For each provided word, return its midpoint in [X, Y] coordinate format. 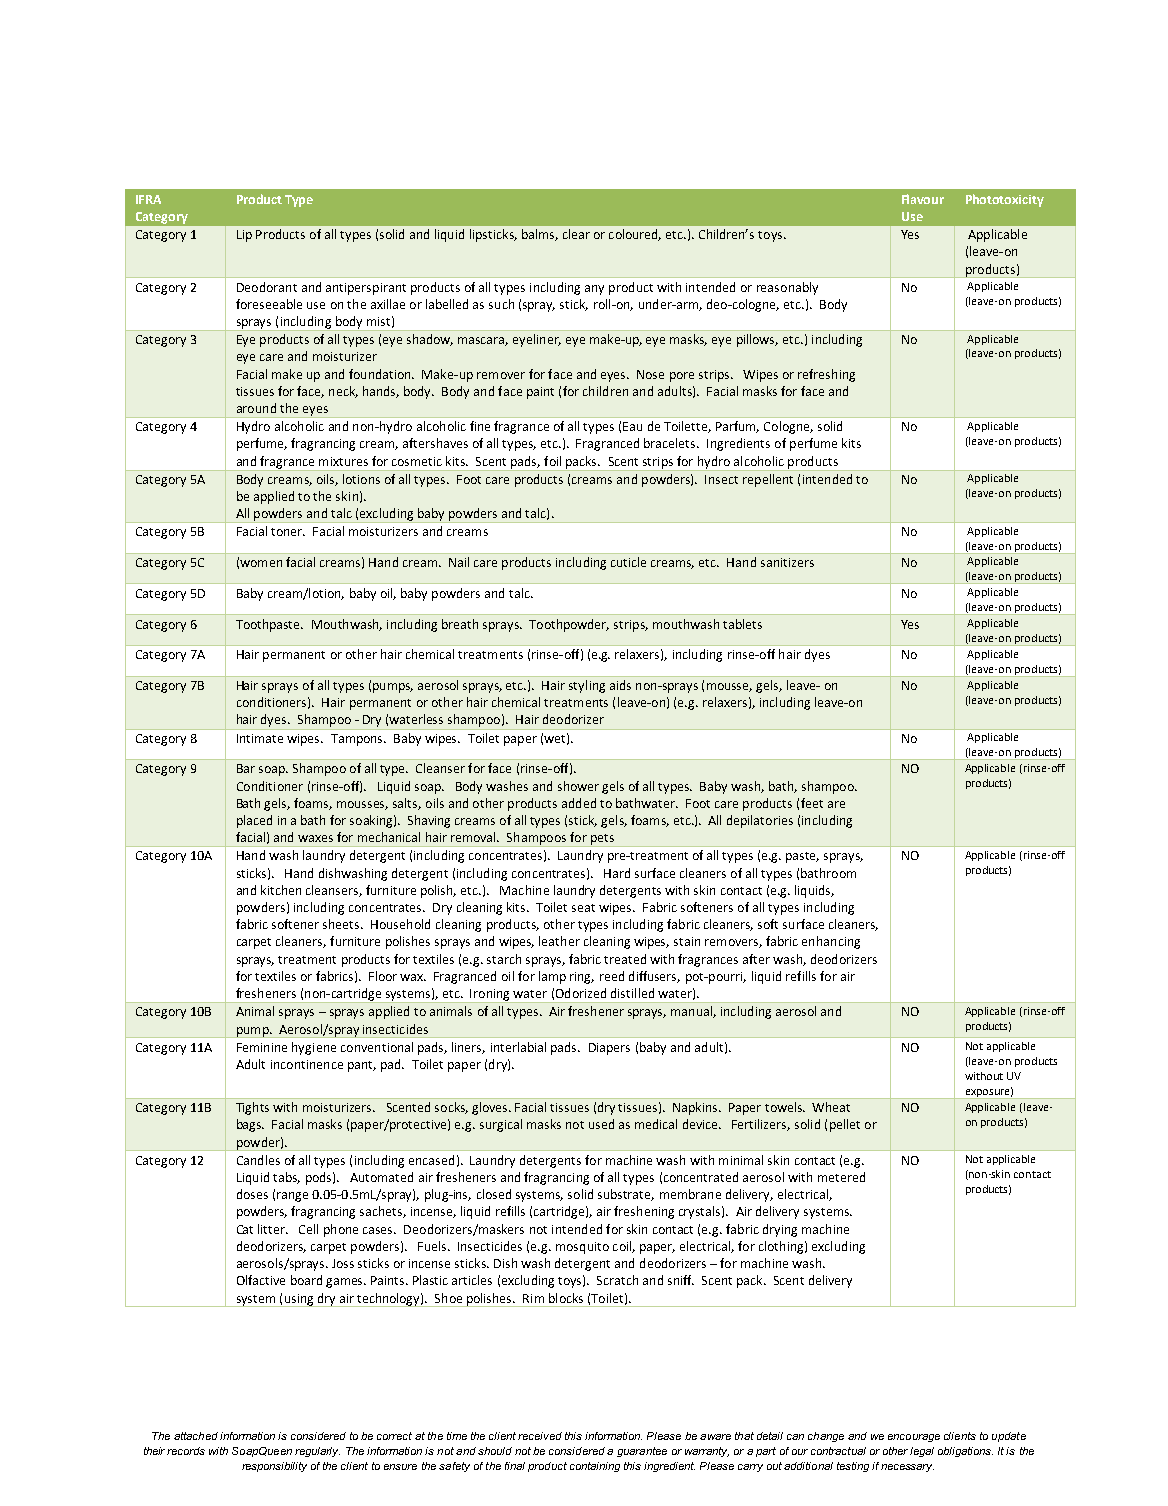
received [540, 1436]
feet [812, 803]
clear [576, 234]
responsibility [274, 1467]
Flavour [923, 199]
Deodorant [267, 287]
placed [254, 821]
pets [602, 840]
